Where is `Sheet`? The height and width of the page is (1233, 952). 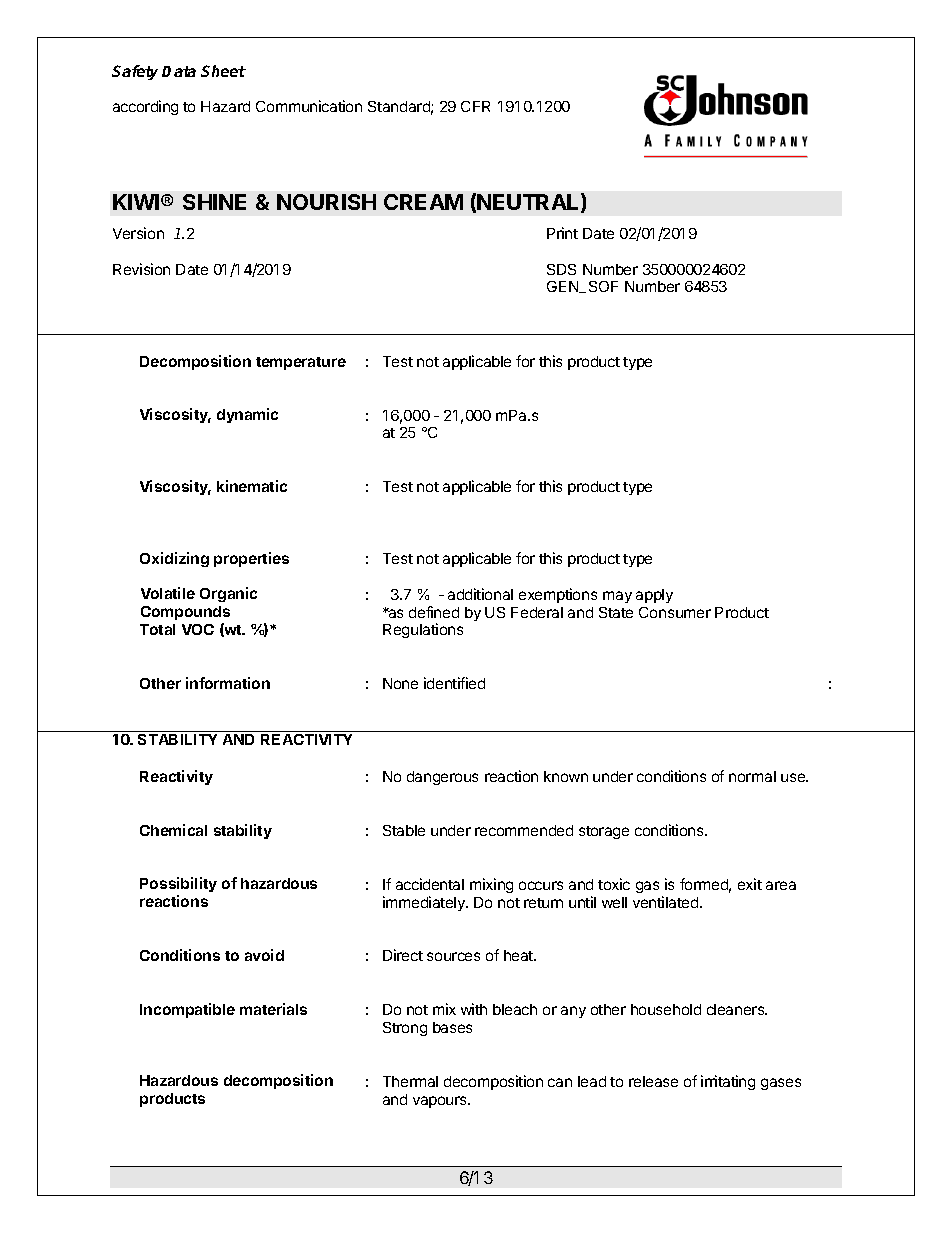
Sheet is located at coordinates (223, 71).
